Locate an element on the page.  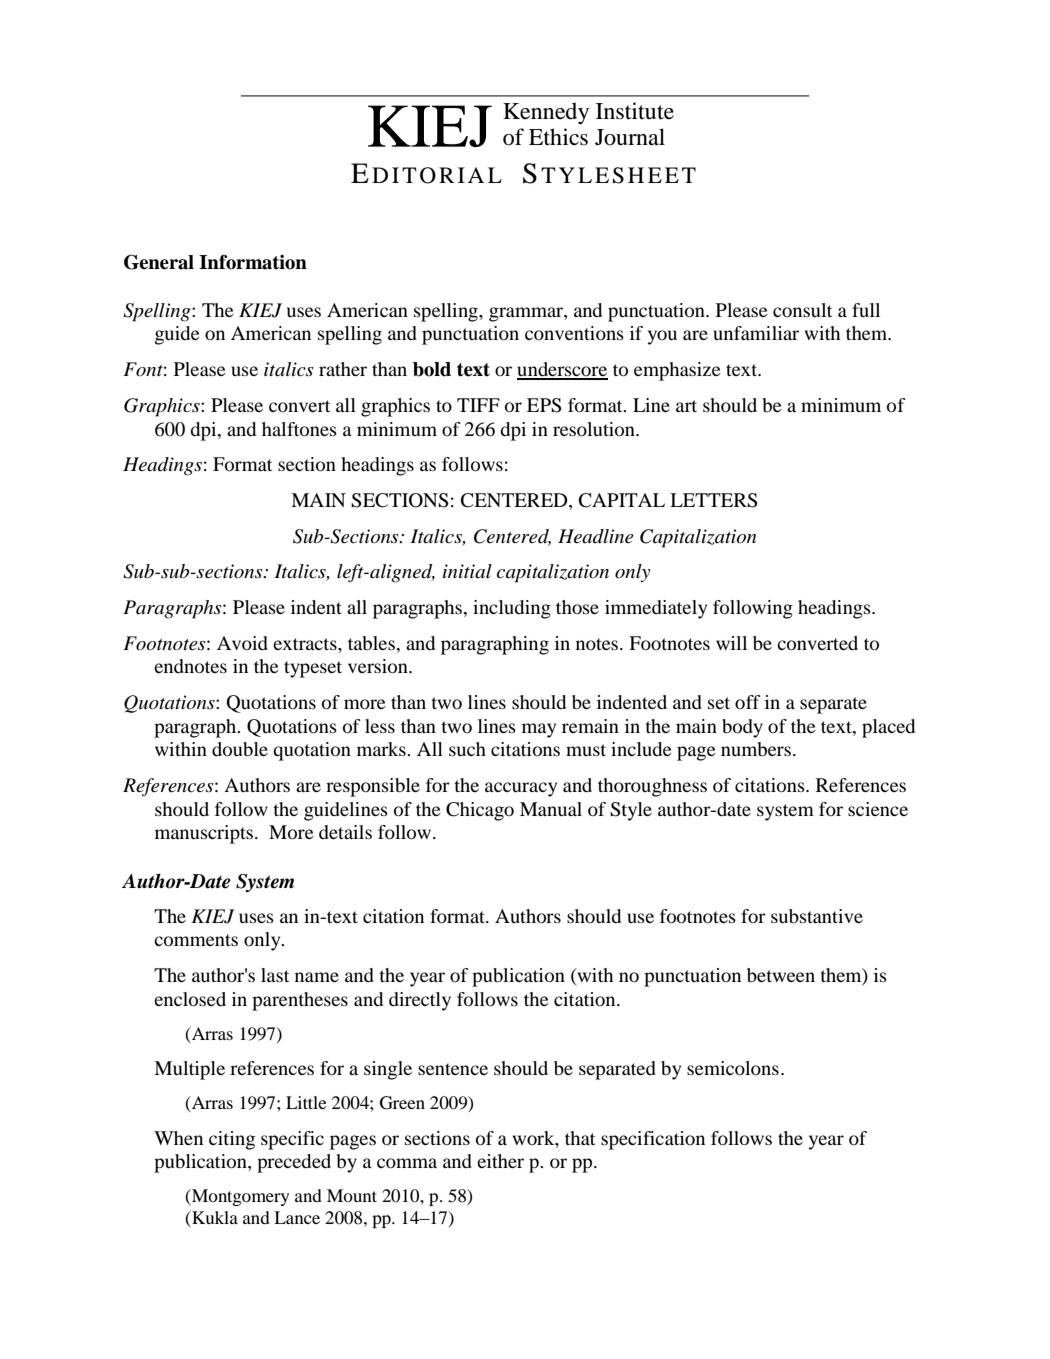
semicolons is located at coordinates (733, 1068).
